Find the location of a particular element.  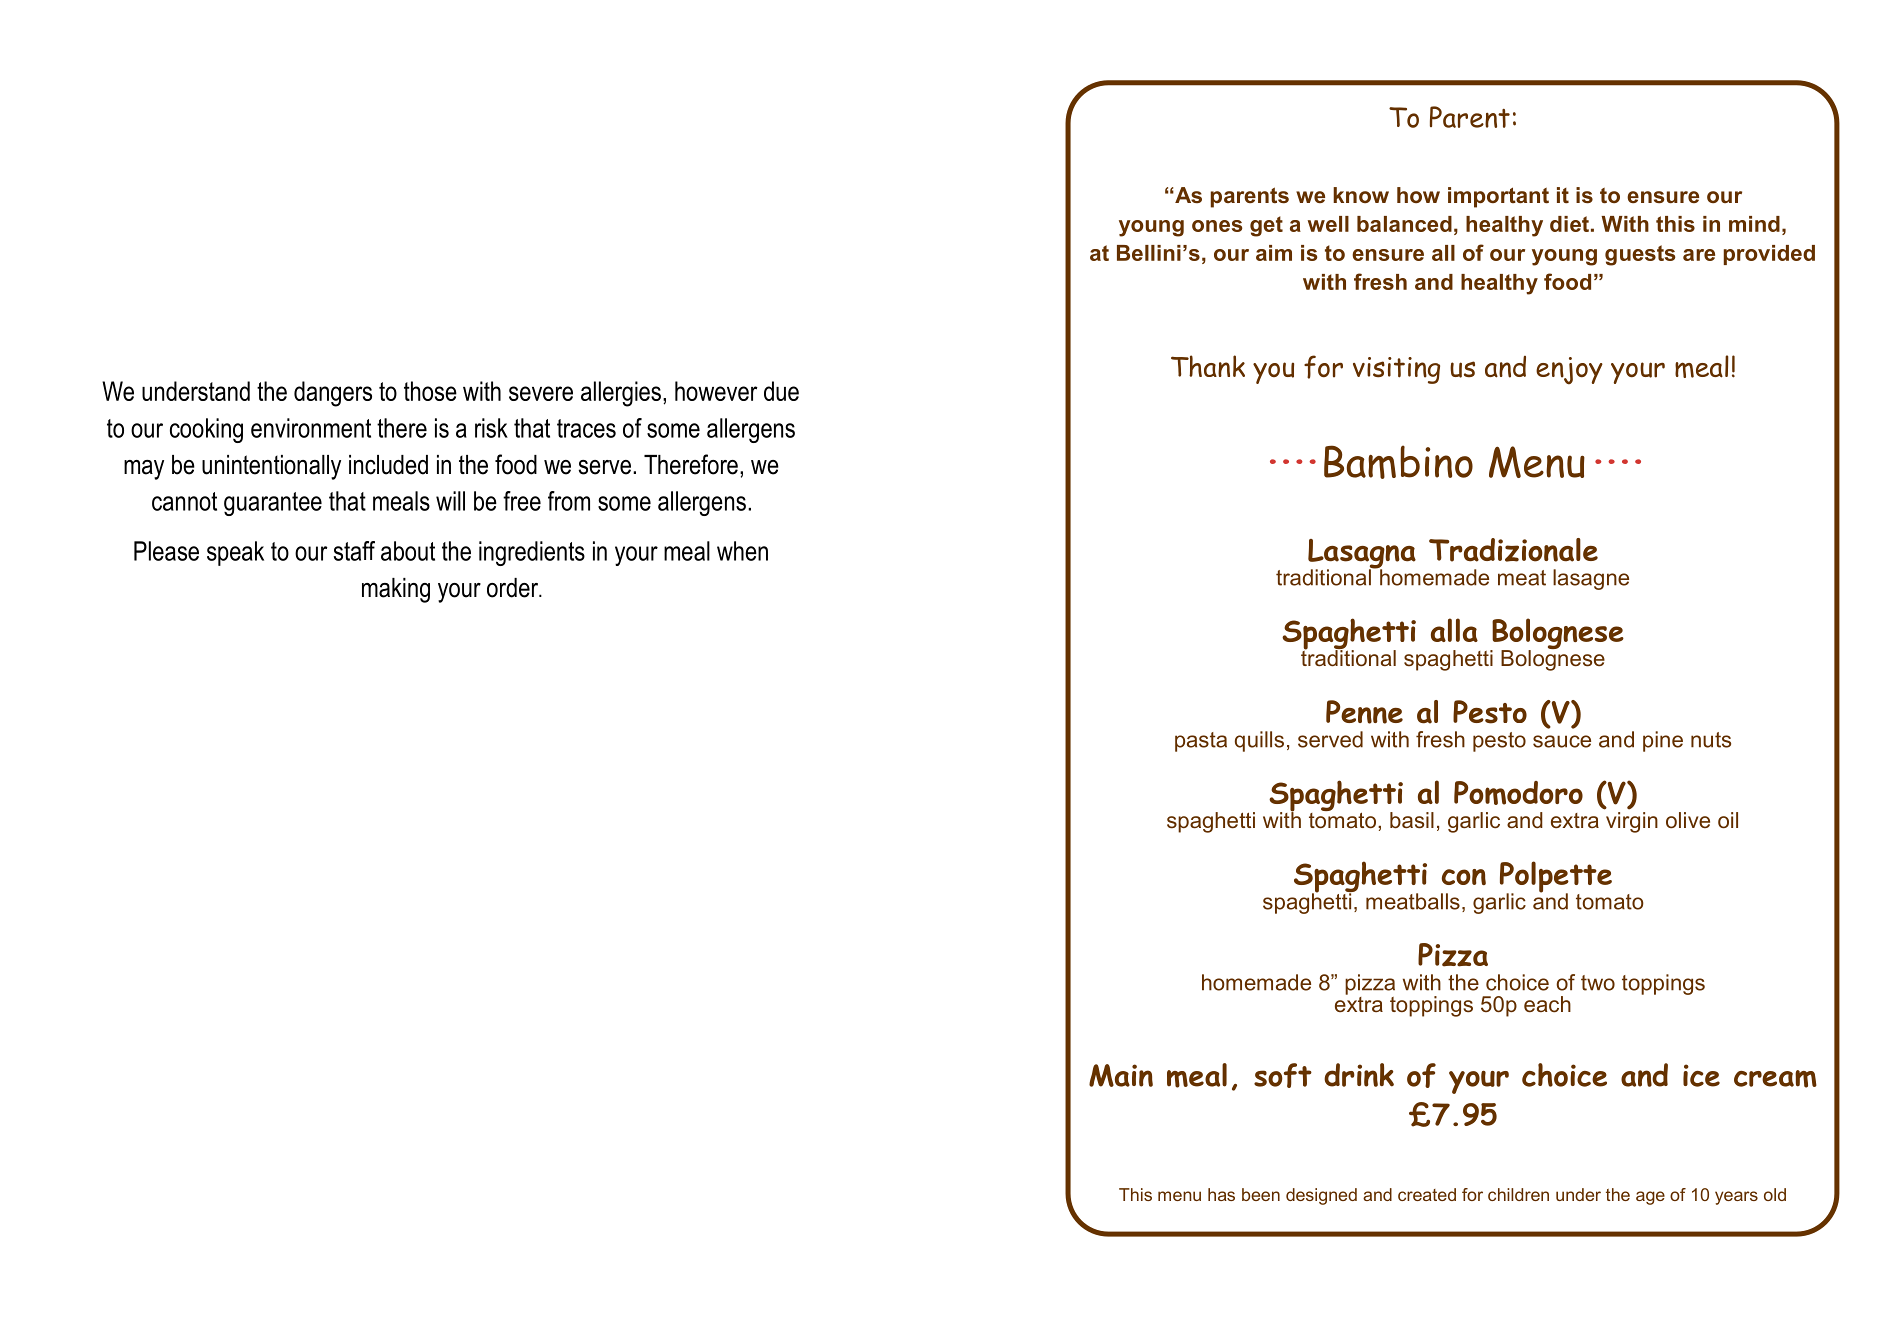

ones is located at coordinates (1217, 226).
